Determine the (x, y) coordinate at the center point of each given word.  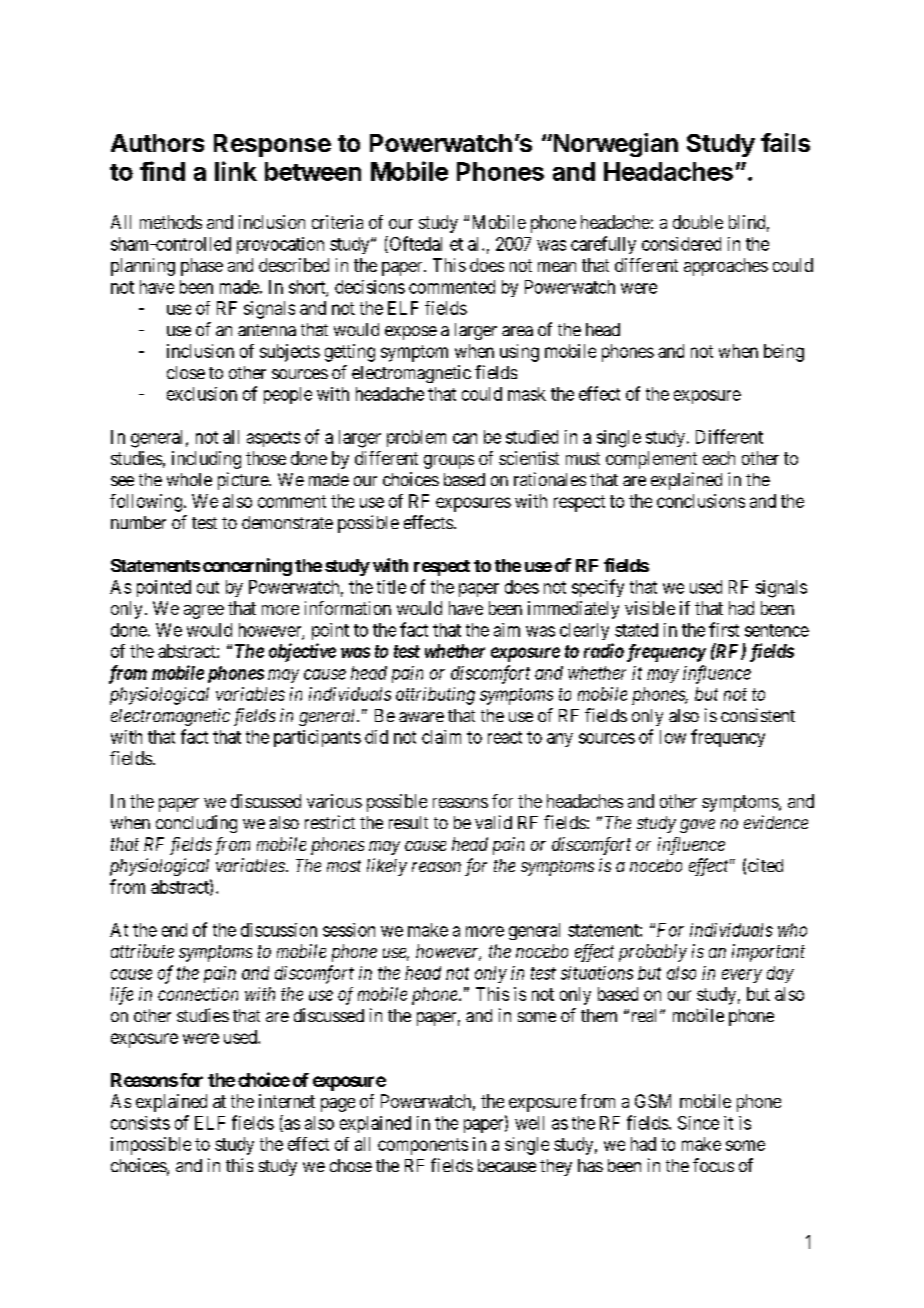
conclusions (701, 501)
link (236, 171)
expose (411, 333)
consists (140, 1123)
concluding (196, 824)
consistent (758, 715)
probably (653, 953)
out (208, 587)
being (784, 353)
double (698, 222)
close (186, 372)
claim (441, 737)
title (391, 587)
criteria (337, 222)
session (349, 930)
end (174, 930)
